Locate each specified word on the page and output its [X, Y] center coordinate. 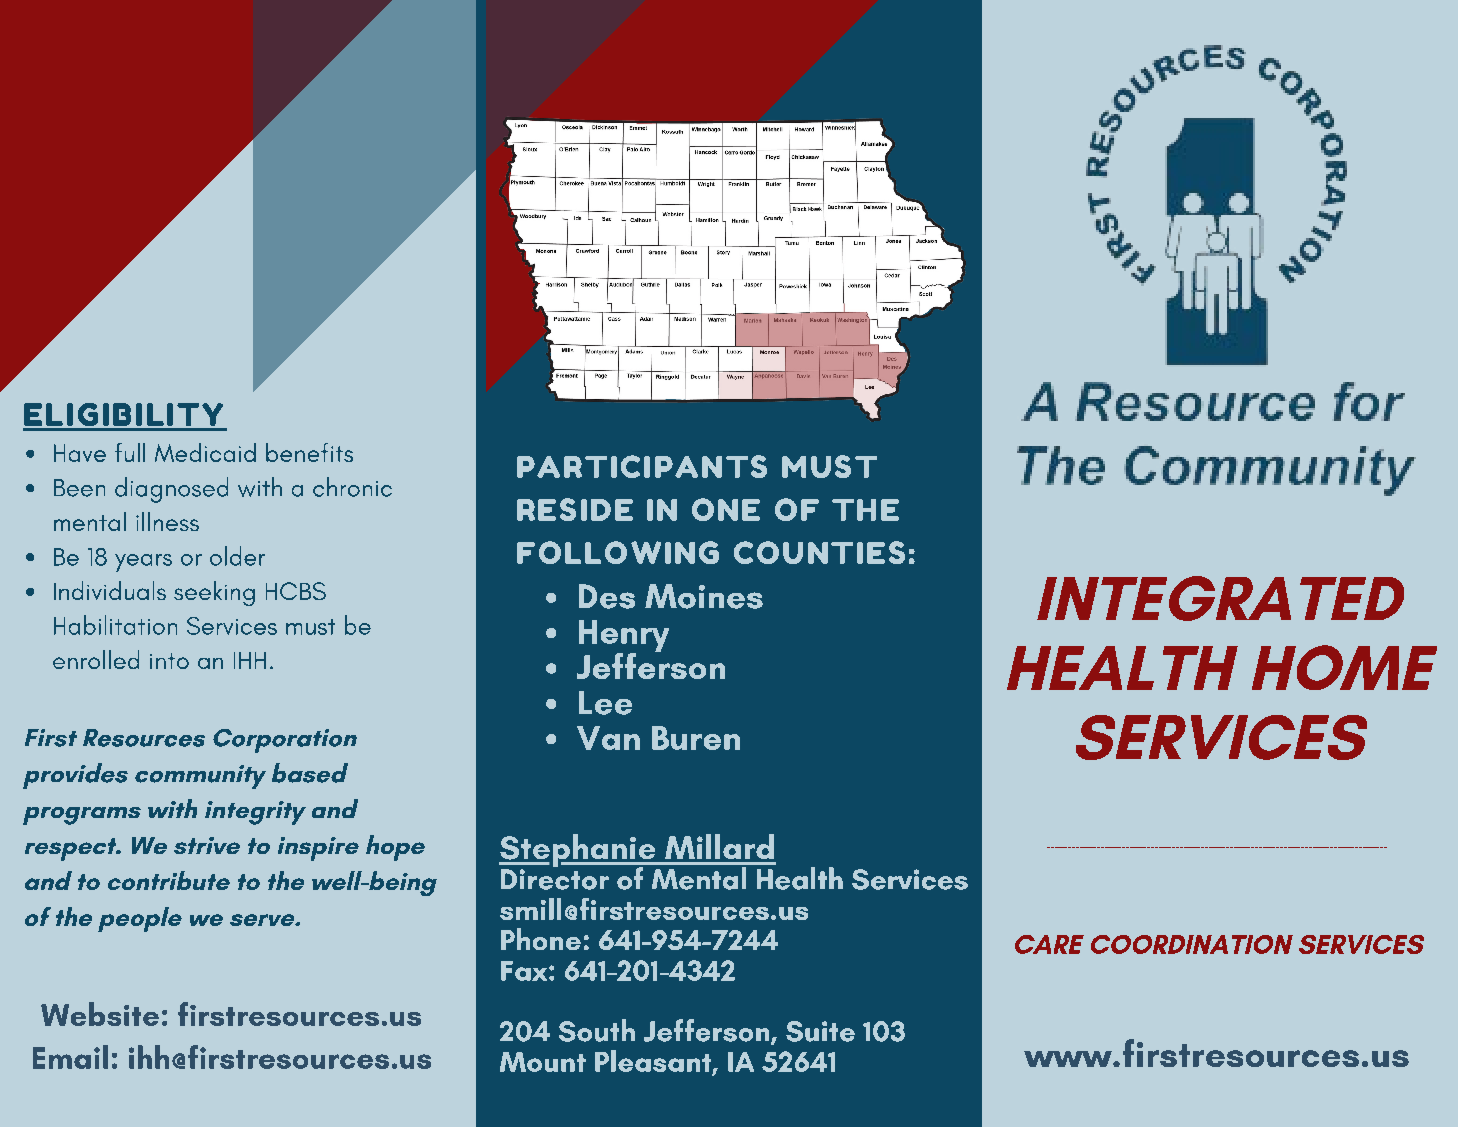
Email [70, 1057]
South [597, 1030]
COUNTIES [819, 552]
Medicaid [205, 452]
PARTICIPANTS [642, 466]
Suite [820, 1031]
